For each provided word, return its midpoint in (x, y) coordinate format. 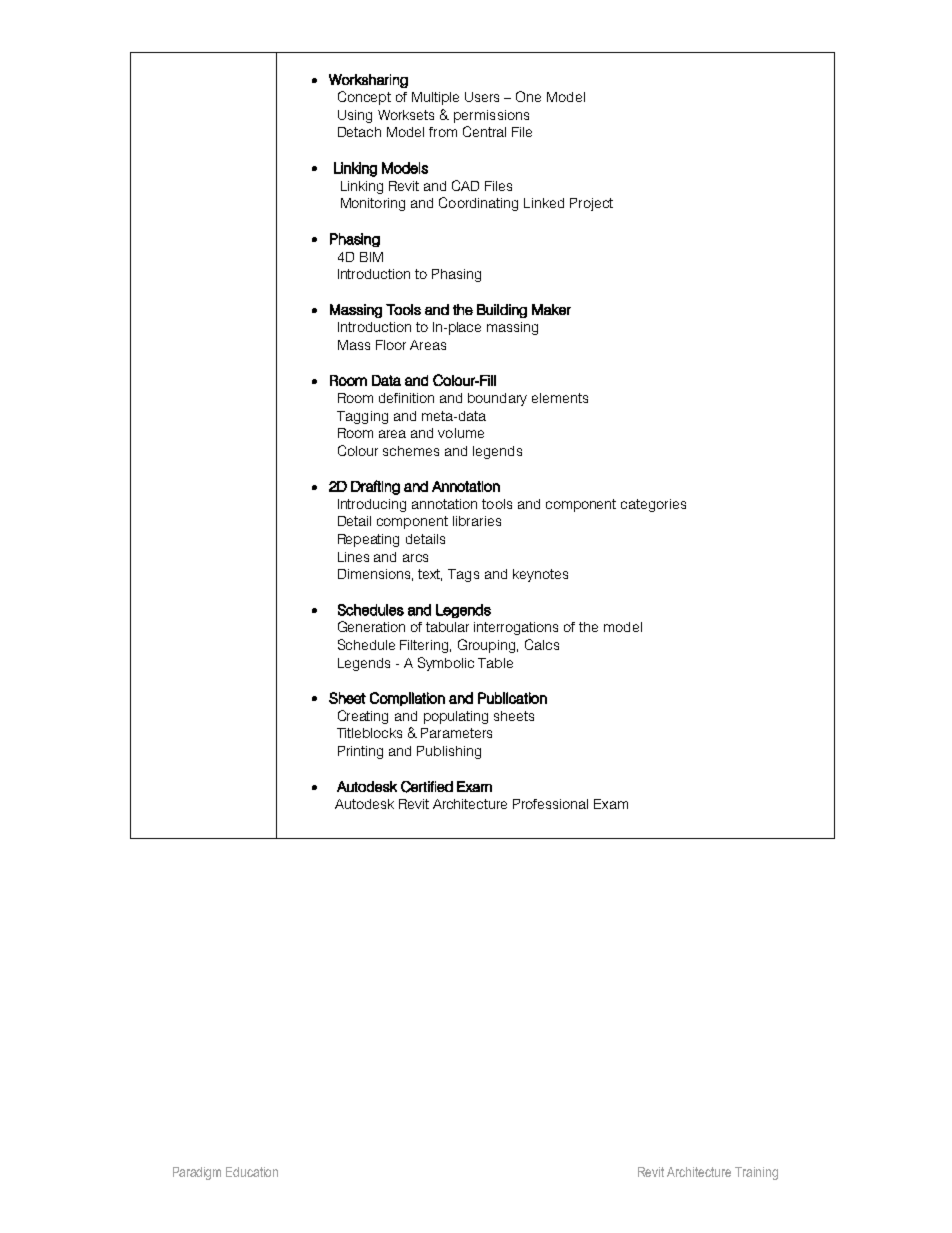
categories (653, 505)
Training (756, 1173)
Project (591, 204)
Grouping (488, 646)
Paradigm (197, 1173)
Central (484, 131)
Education (252, 1172)
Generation (371, 626)
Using (355, 116)
